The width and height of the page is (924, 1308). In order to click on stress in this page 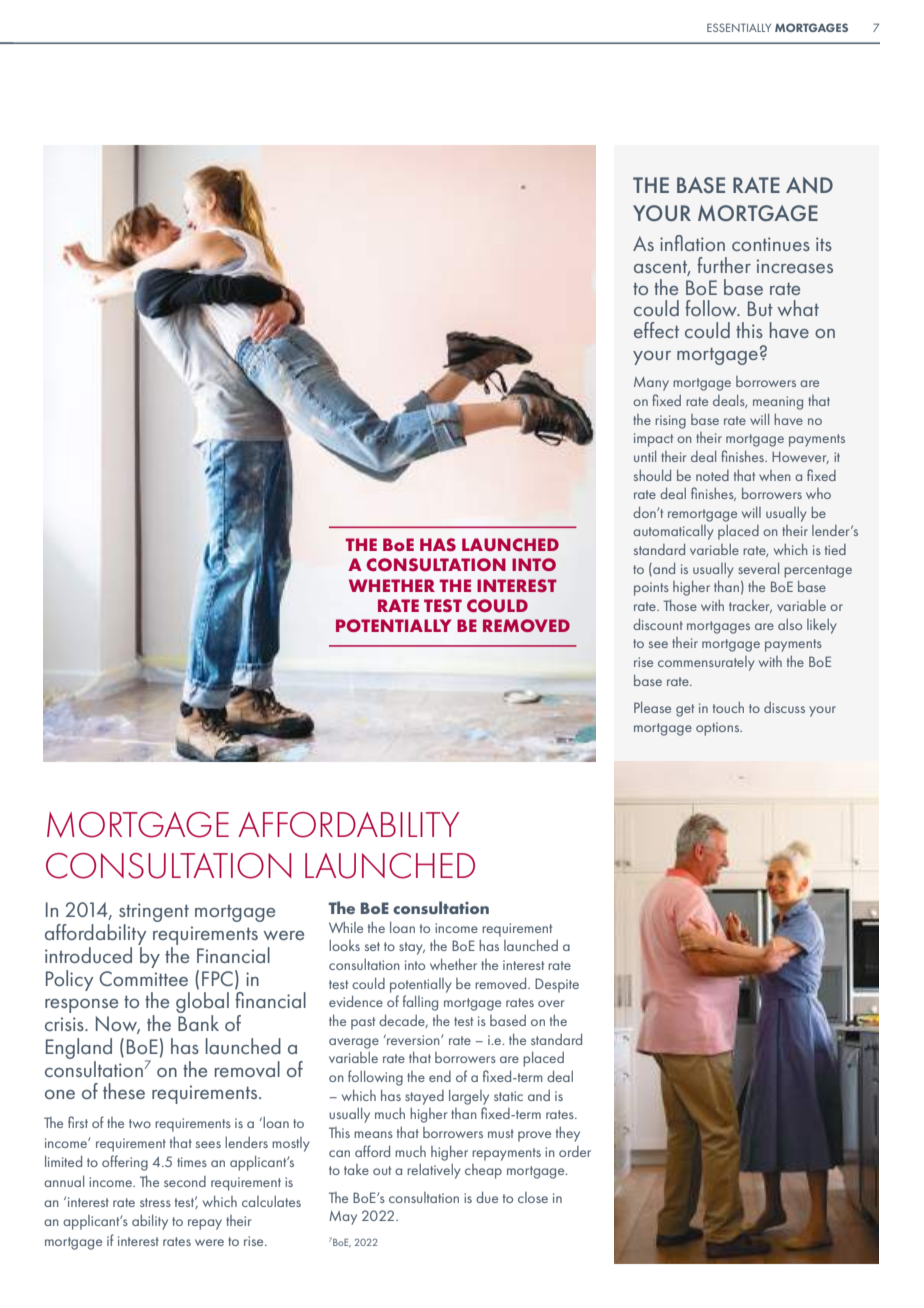, I will do `click(155, 1202)`.
